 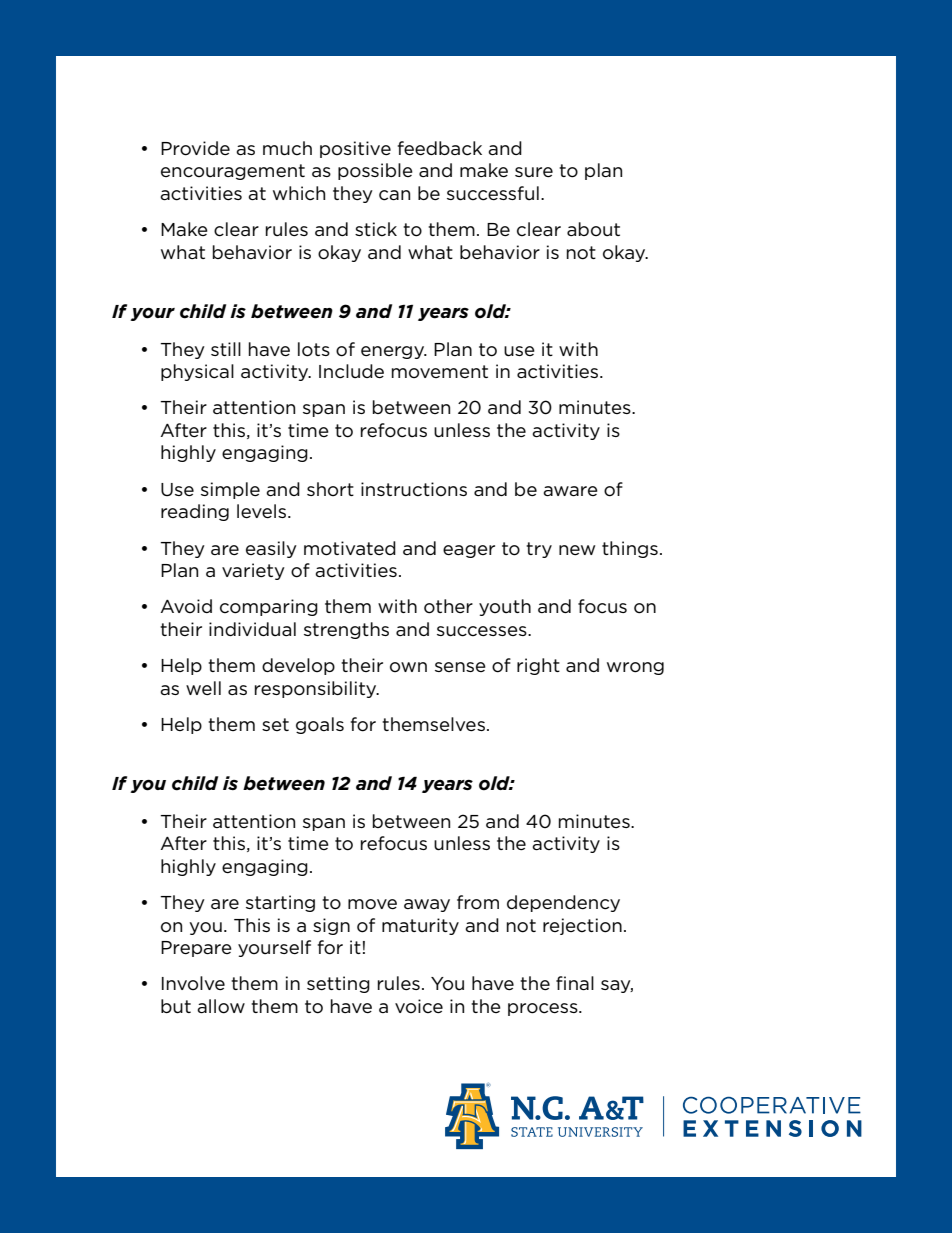 I want to click on final, so click(x=575, y=983).
